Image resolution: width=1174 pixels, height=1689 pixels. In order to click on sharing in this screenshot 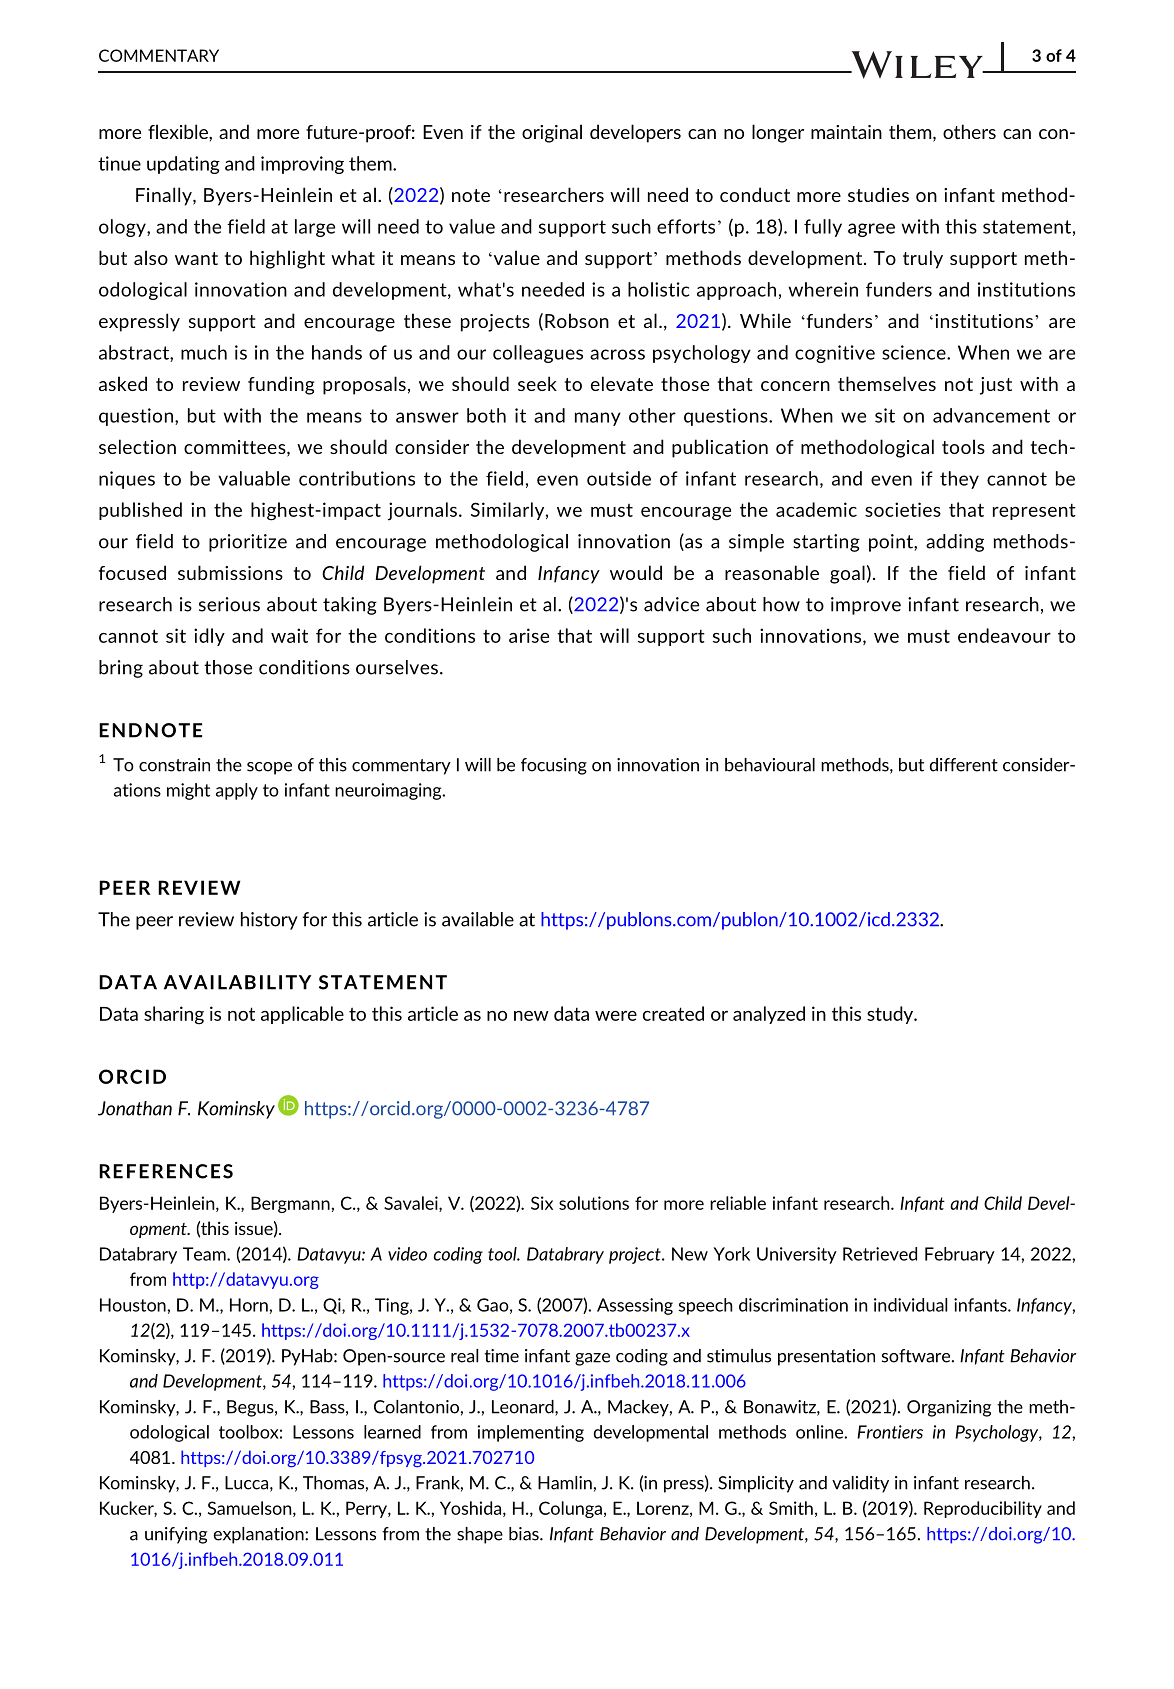, I will do `click(174, 1015)`.
